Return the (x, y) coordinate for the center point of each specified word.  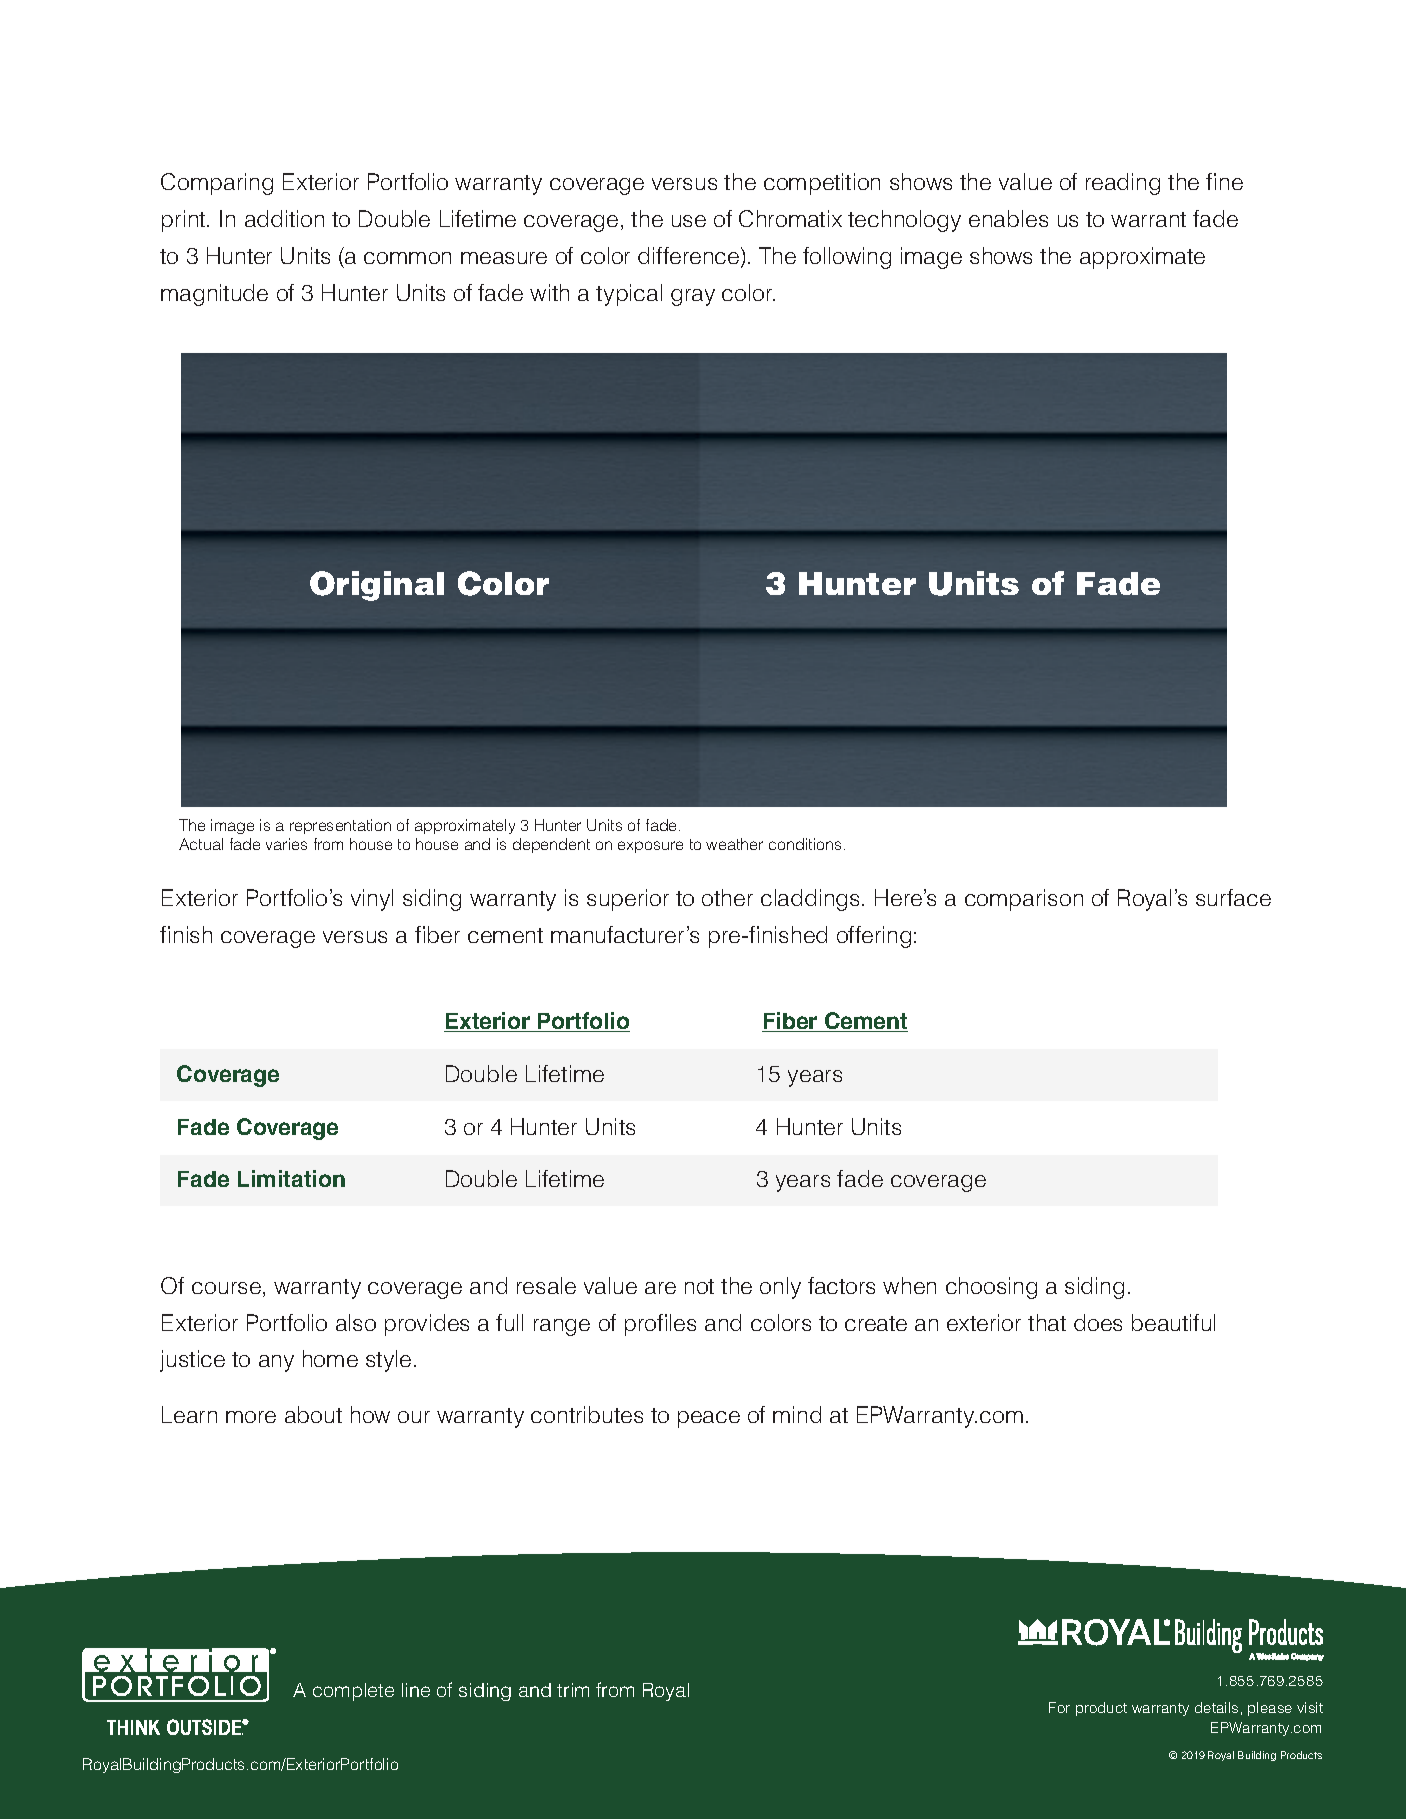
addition (284, 218)
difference (690, 257)
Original (377, 586)
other (727, 897)
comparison (1024, 900)
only (780, 1288)
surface (1233, 897)
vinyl (372, 900)
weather (734, 844)
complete (353, 1692)
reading (1123, 184)
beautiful (1173, 1322)
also (356, 1322)
